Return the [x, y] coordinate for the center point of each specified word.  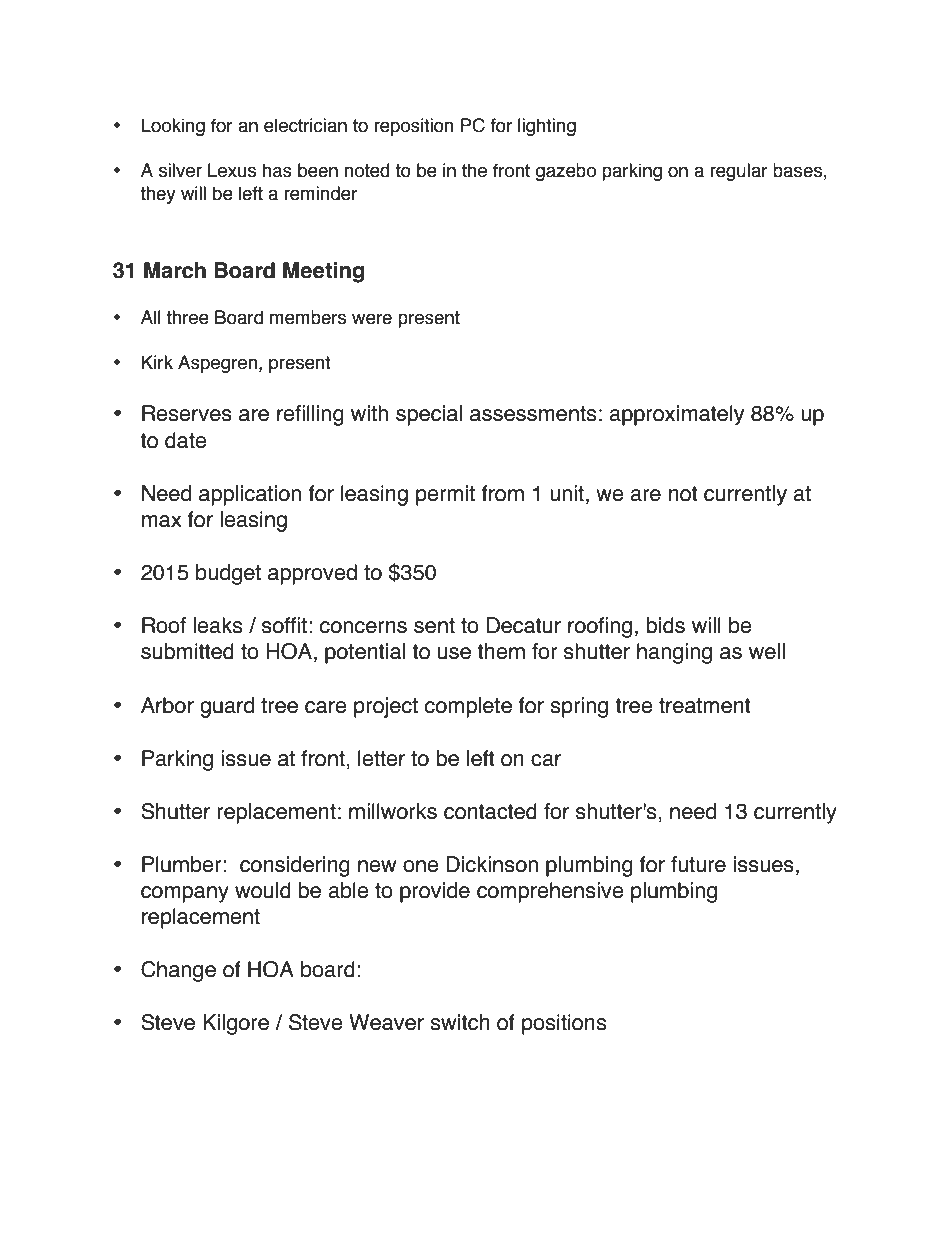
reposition [414, 127]
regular [739, 172]
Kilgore [236, 1024]
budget [228, 574]
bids [665, 625]
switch [460, 1022]
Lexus [232, 170]
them [501, 651]
